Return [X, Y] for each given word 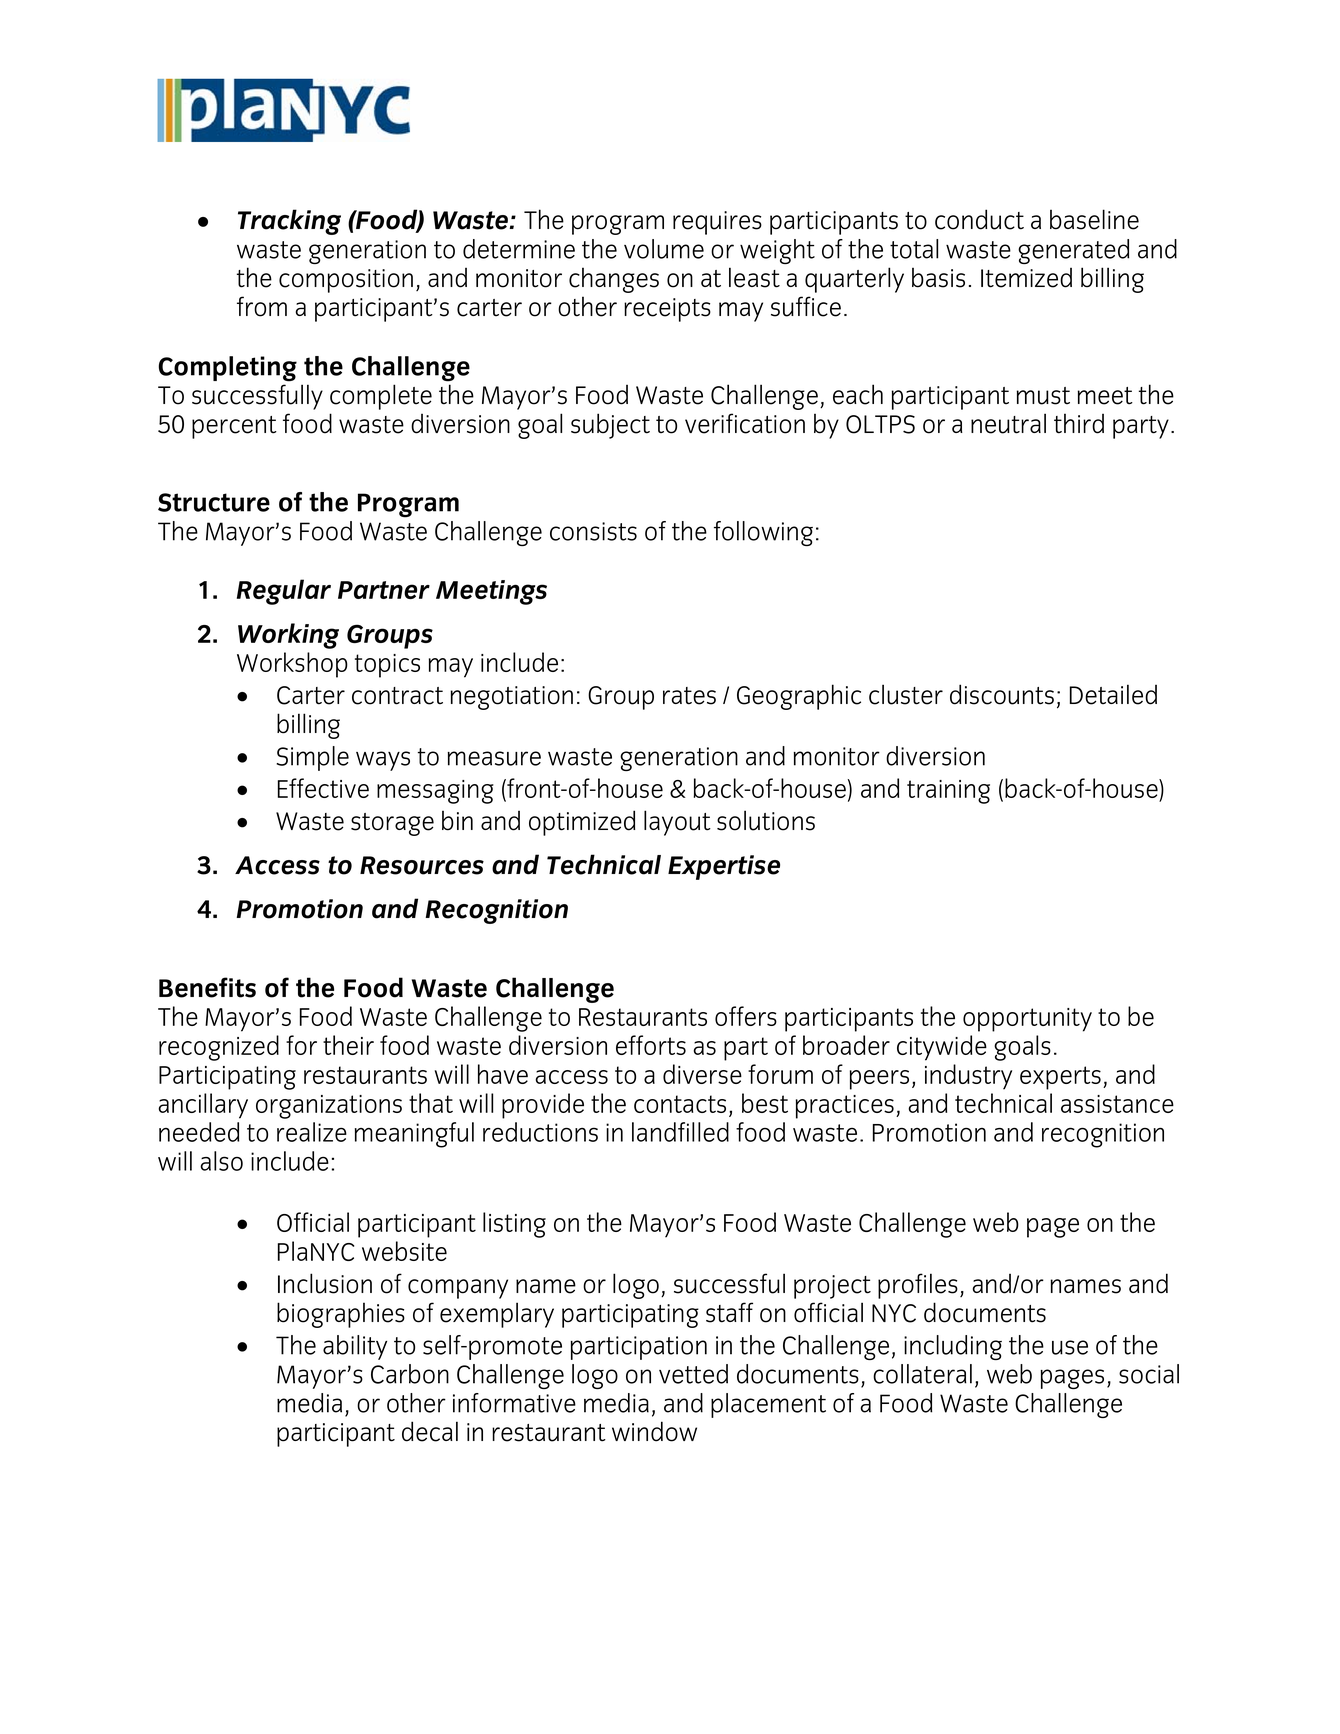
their [348, 1045]
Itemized [1026, 278]
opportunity [1027, 1020]
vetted [693, 1374]
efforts [651, 1045]
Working [288, 636]
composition [346, 281]
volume [664, 249]
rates [689, 696]
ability [355, 1347]
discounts [1002, 694]
